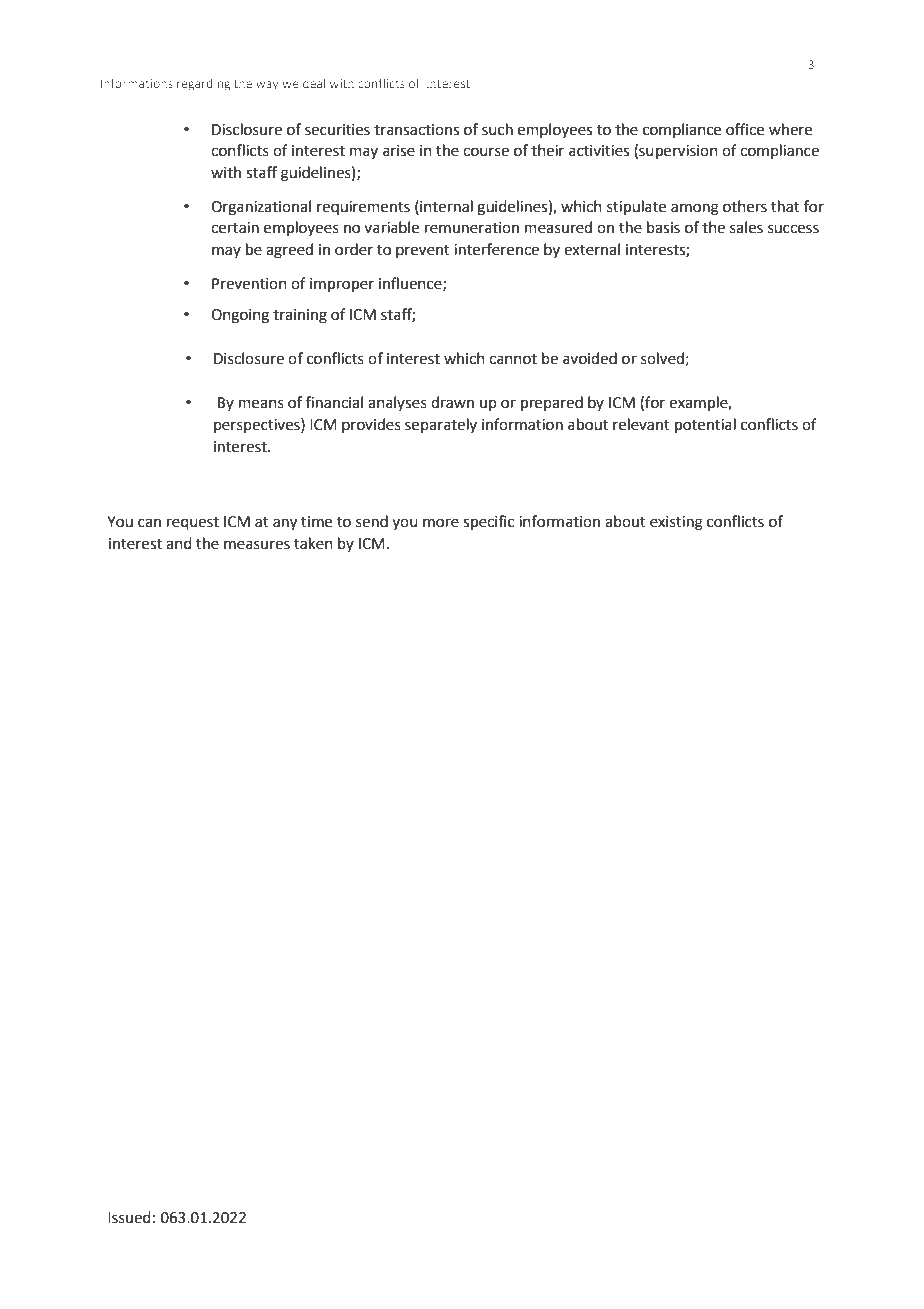 The image size is (924, 1309). I want to click on request, so click(193, 524).
